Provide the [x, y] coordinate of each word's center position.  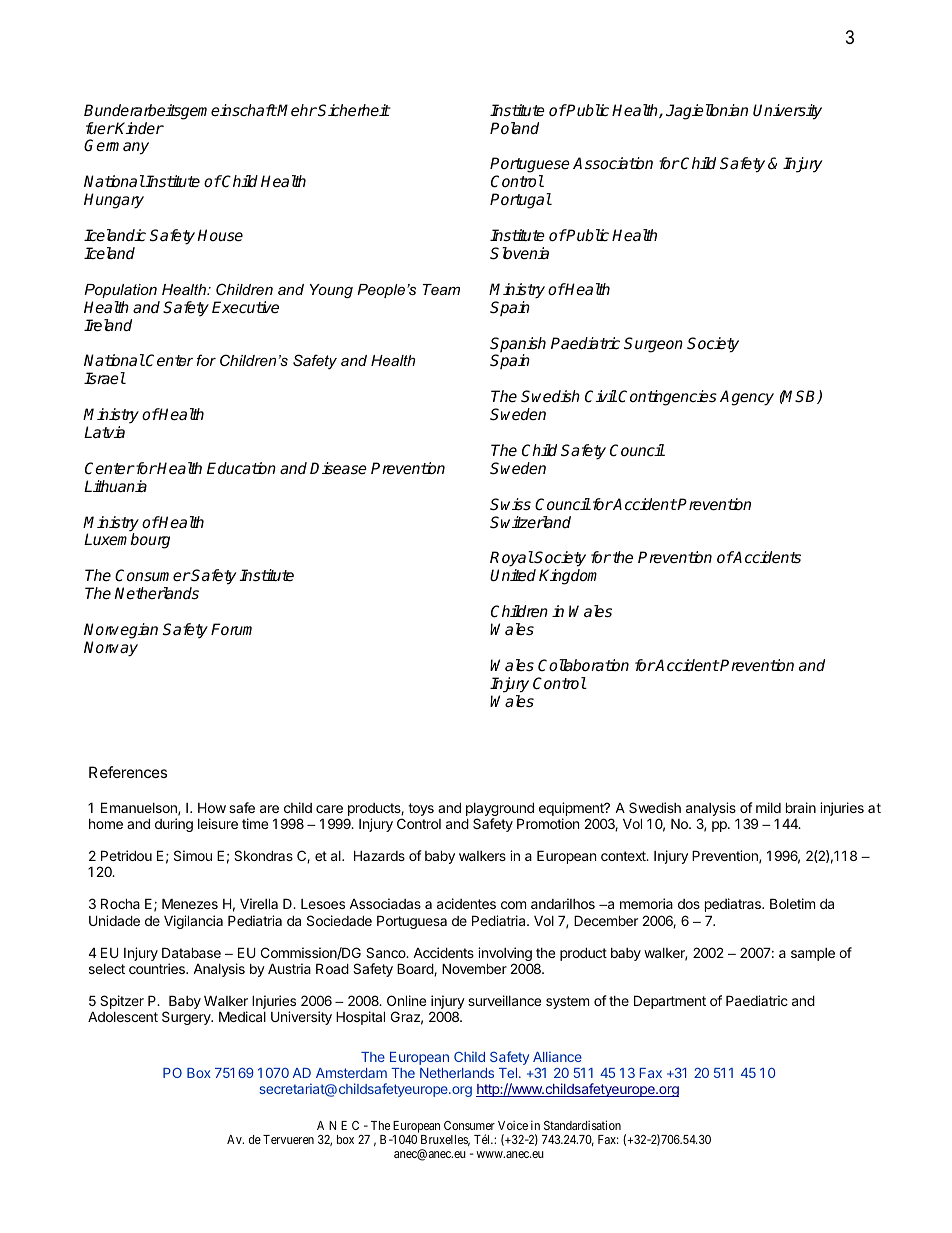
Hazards [379, 855]
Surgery [187, 1018]
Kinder [139, 128]
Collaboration [583, 665]
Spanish [518, 346]
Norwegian [121, 631]
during [174, 825]
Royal [512, 559]
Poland [514, 128]
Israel [105, 378]
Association [613, 163]
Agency [747, 398]
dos [689, 904]
